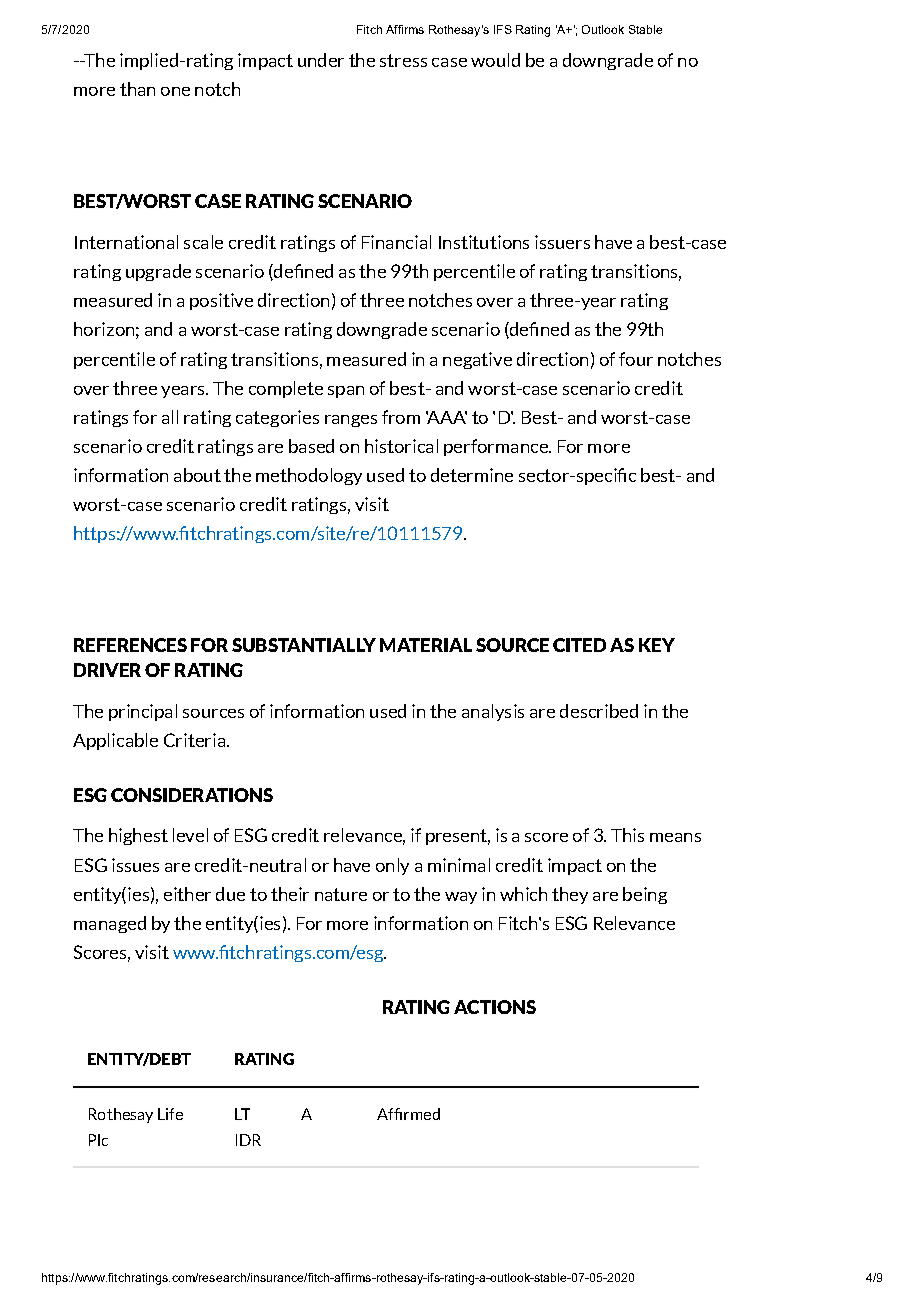 This screenshot has height=1308, width=924. I want to click on stress, so click(403, 60).
